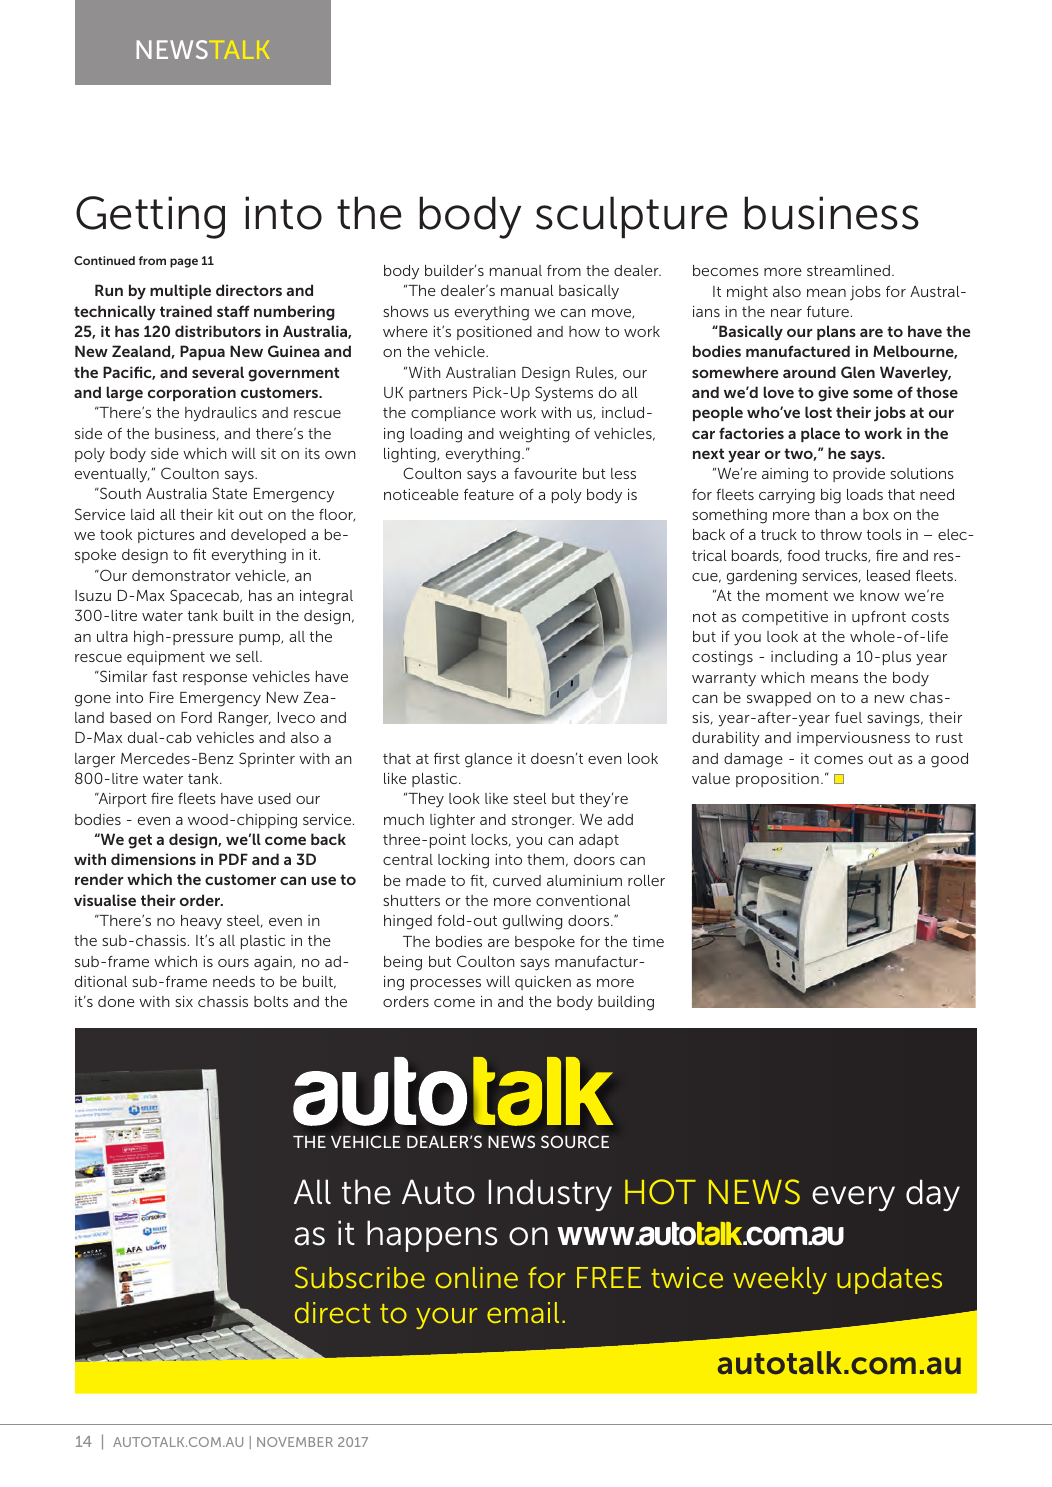  Describe the element at coordinates (523, 1312) in the screenshot. I see `email` at that location.
